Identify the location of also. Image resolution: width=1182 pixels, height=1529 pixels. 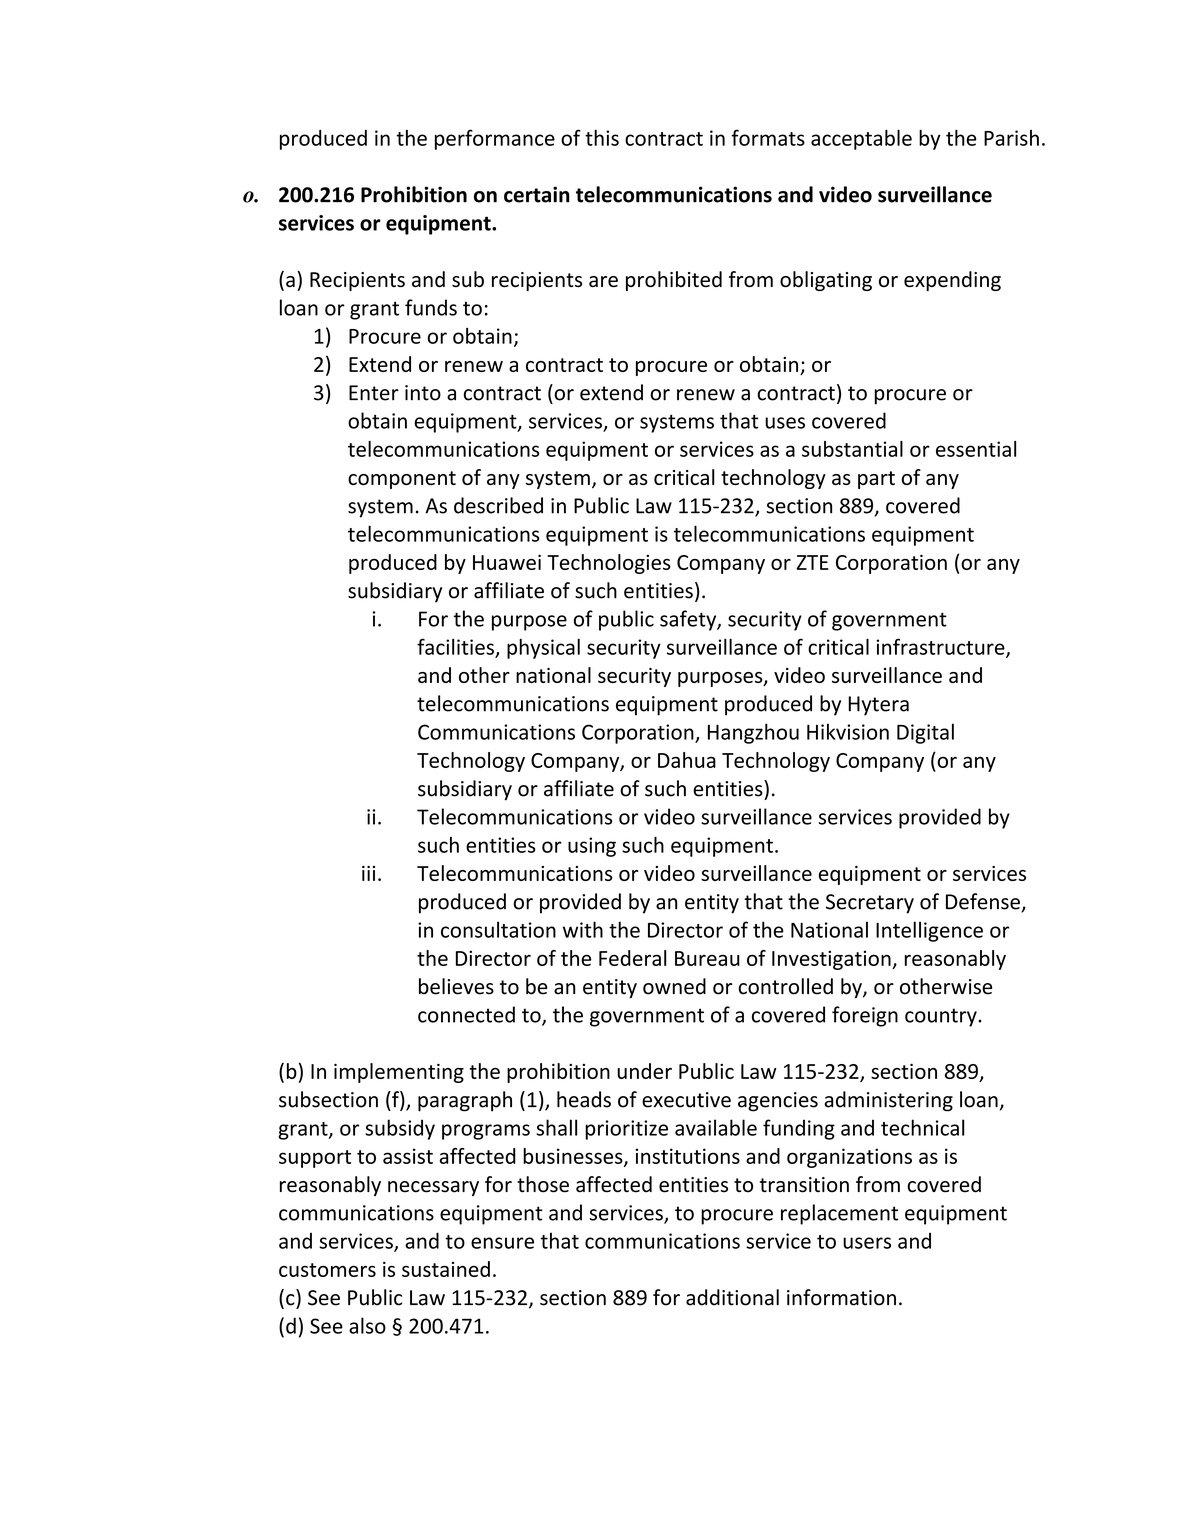
(367, 1325).
